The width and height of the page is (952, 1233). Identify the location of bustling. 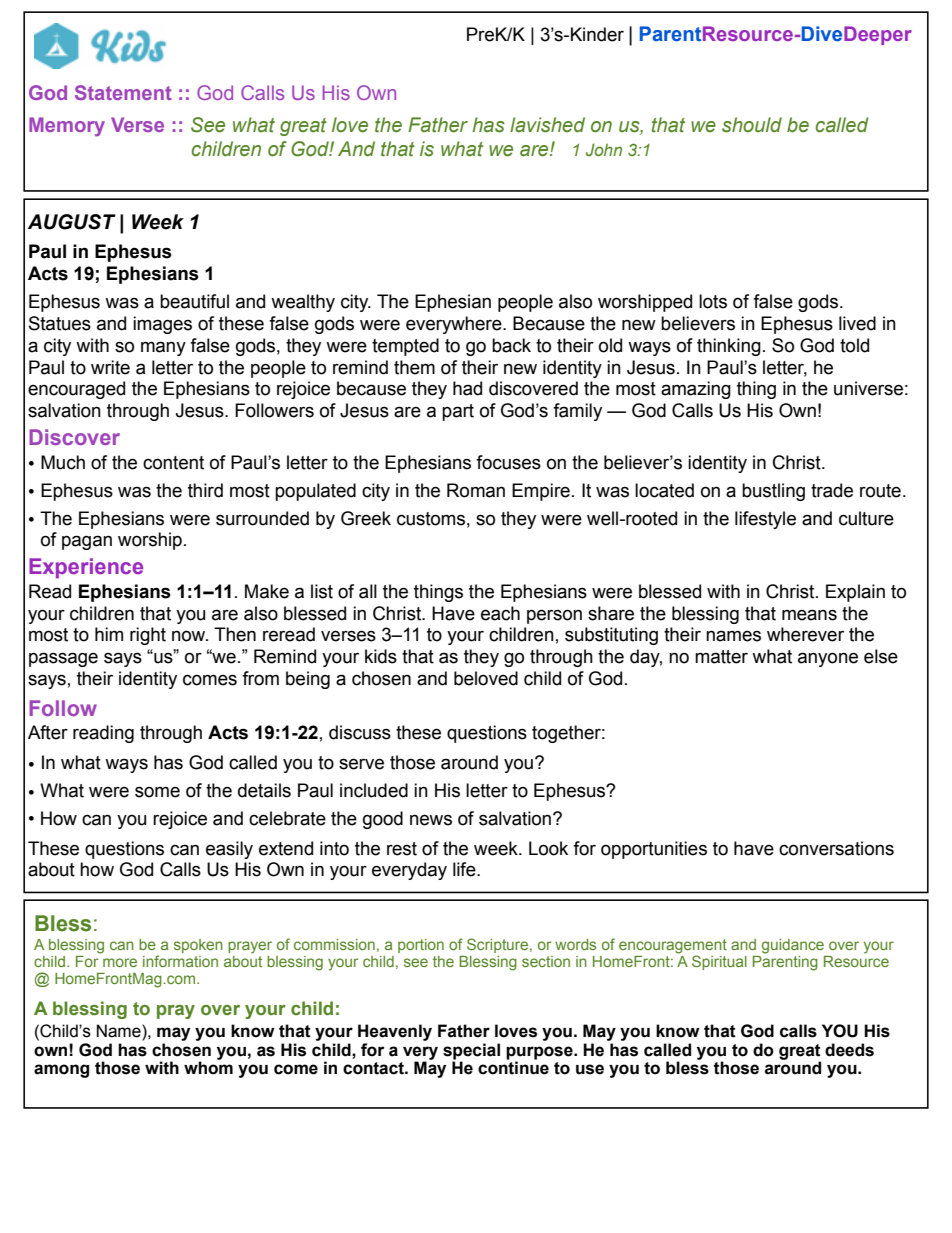
(773, 492).
